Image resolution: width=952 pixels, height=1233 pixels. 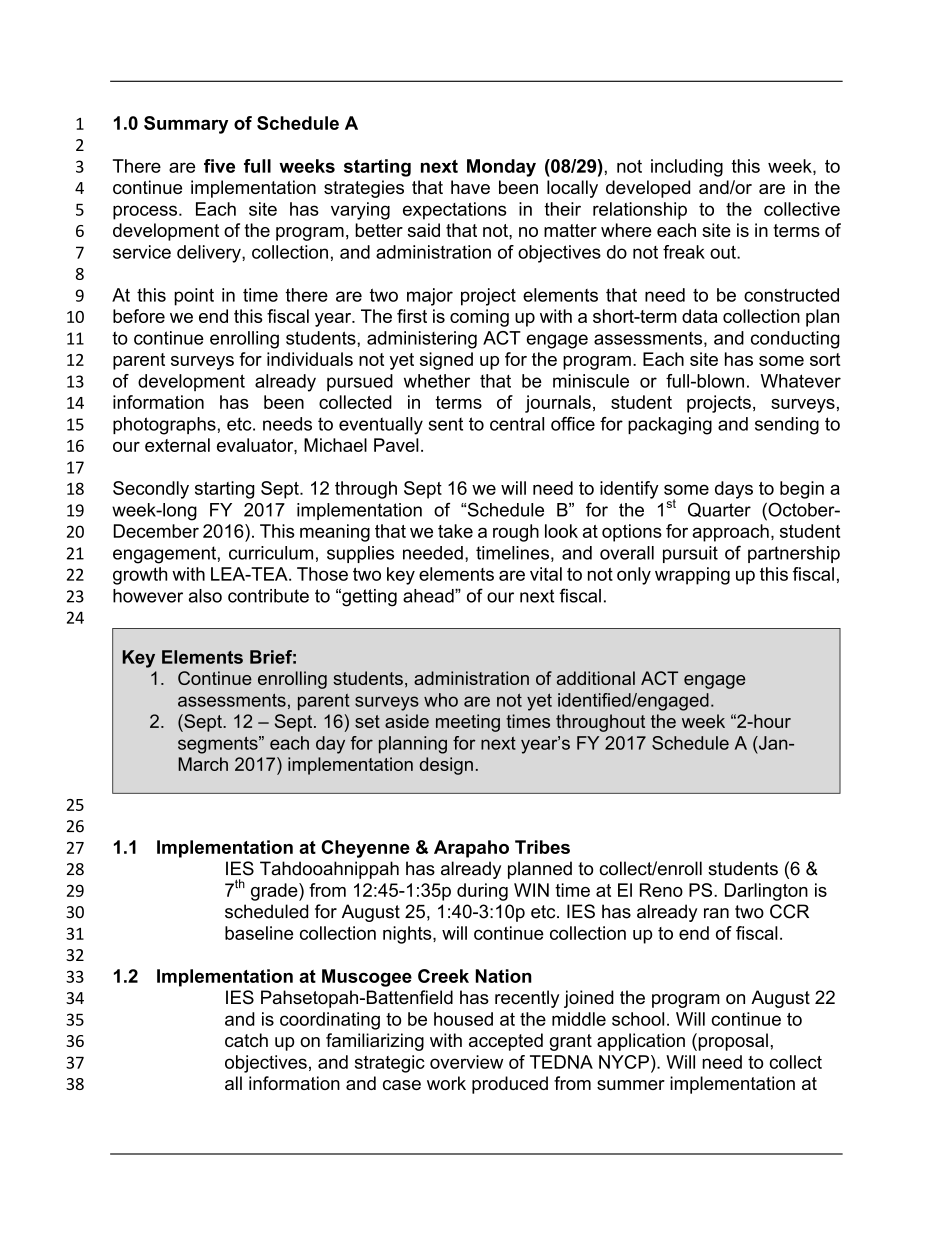 I want to click on design, so click(x=446, y=766).
